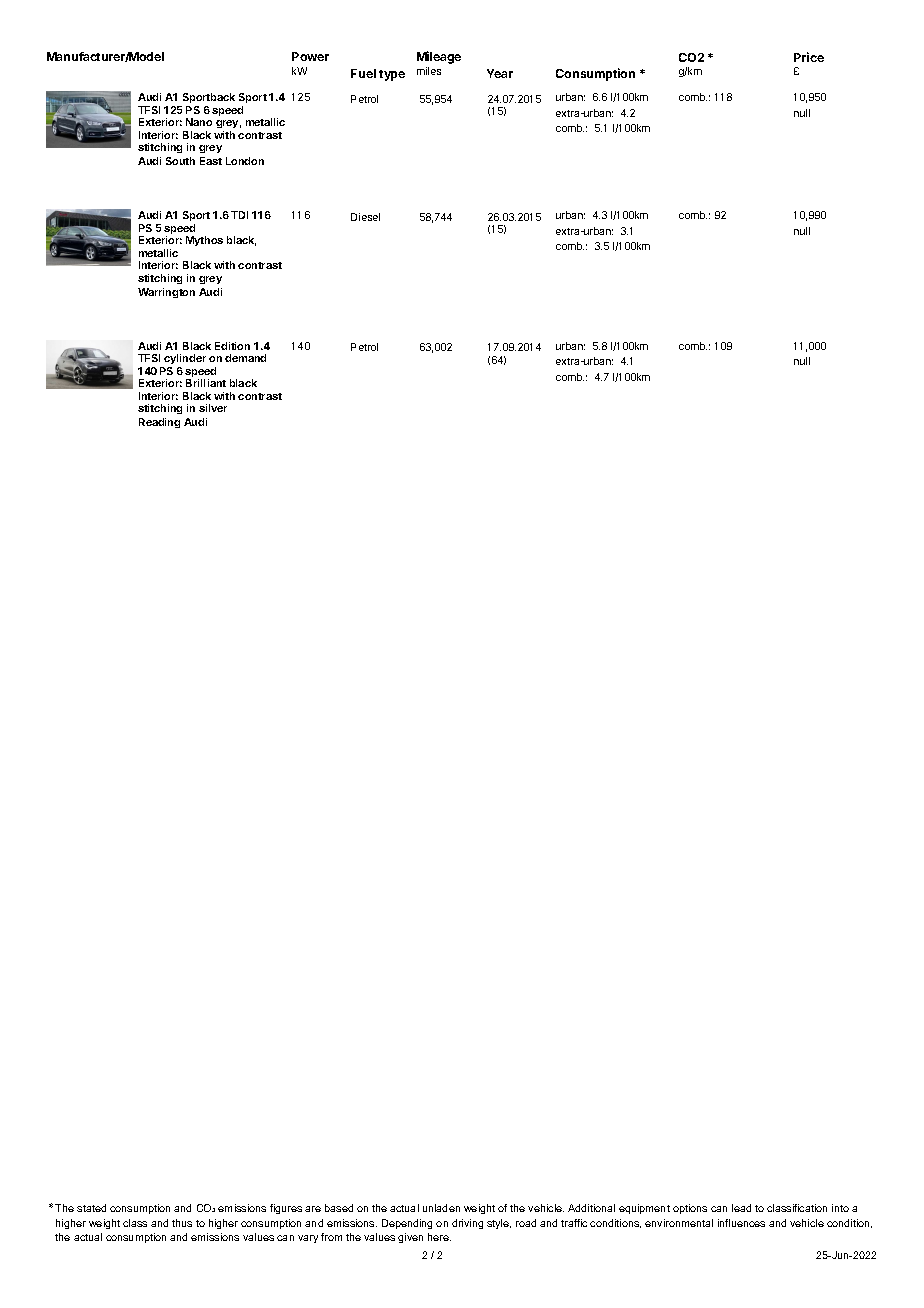  Describe the element at coordinates (213, 408) in the screenshot. I see `silver` at that location.
